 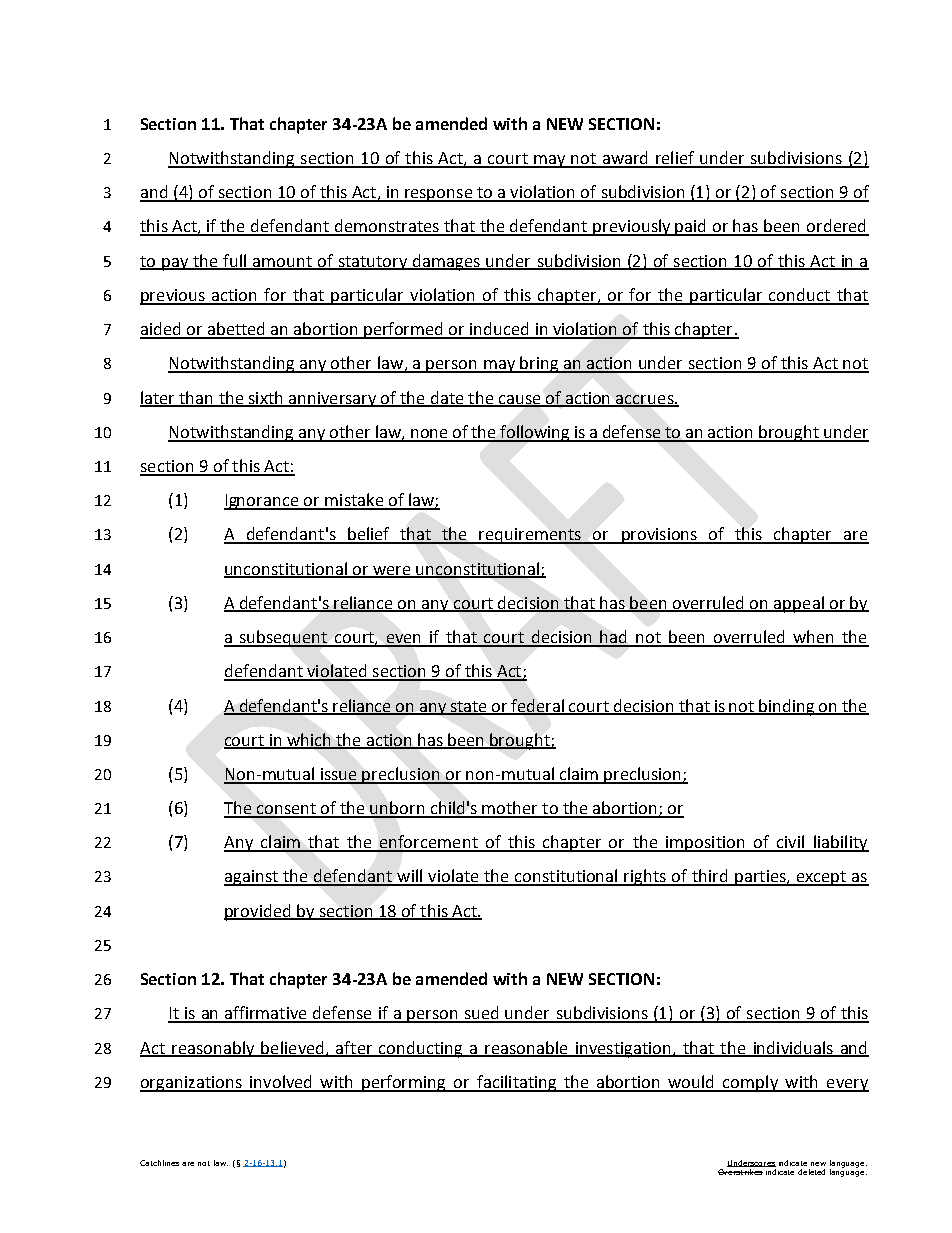 I want to click on Ignorance, so click(x=262, y=502).
